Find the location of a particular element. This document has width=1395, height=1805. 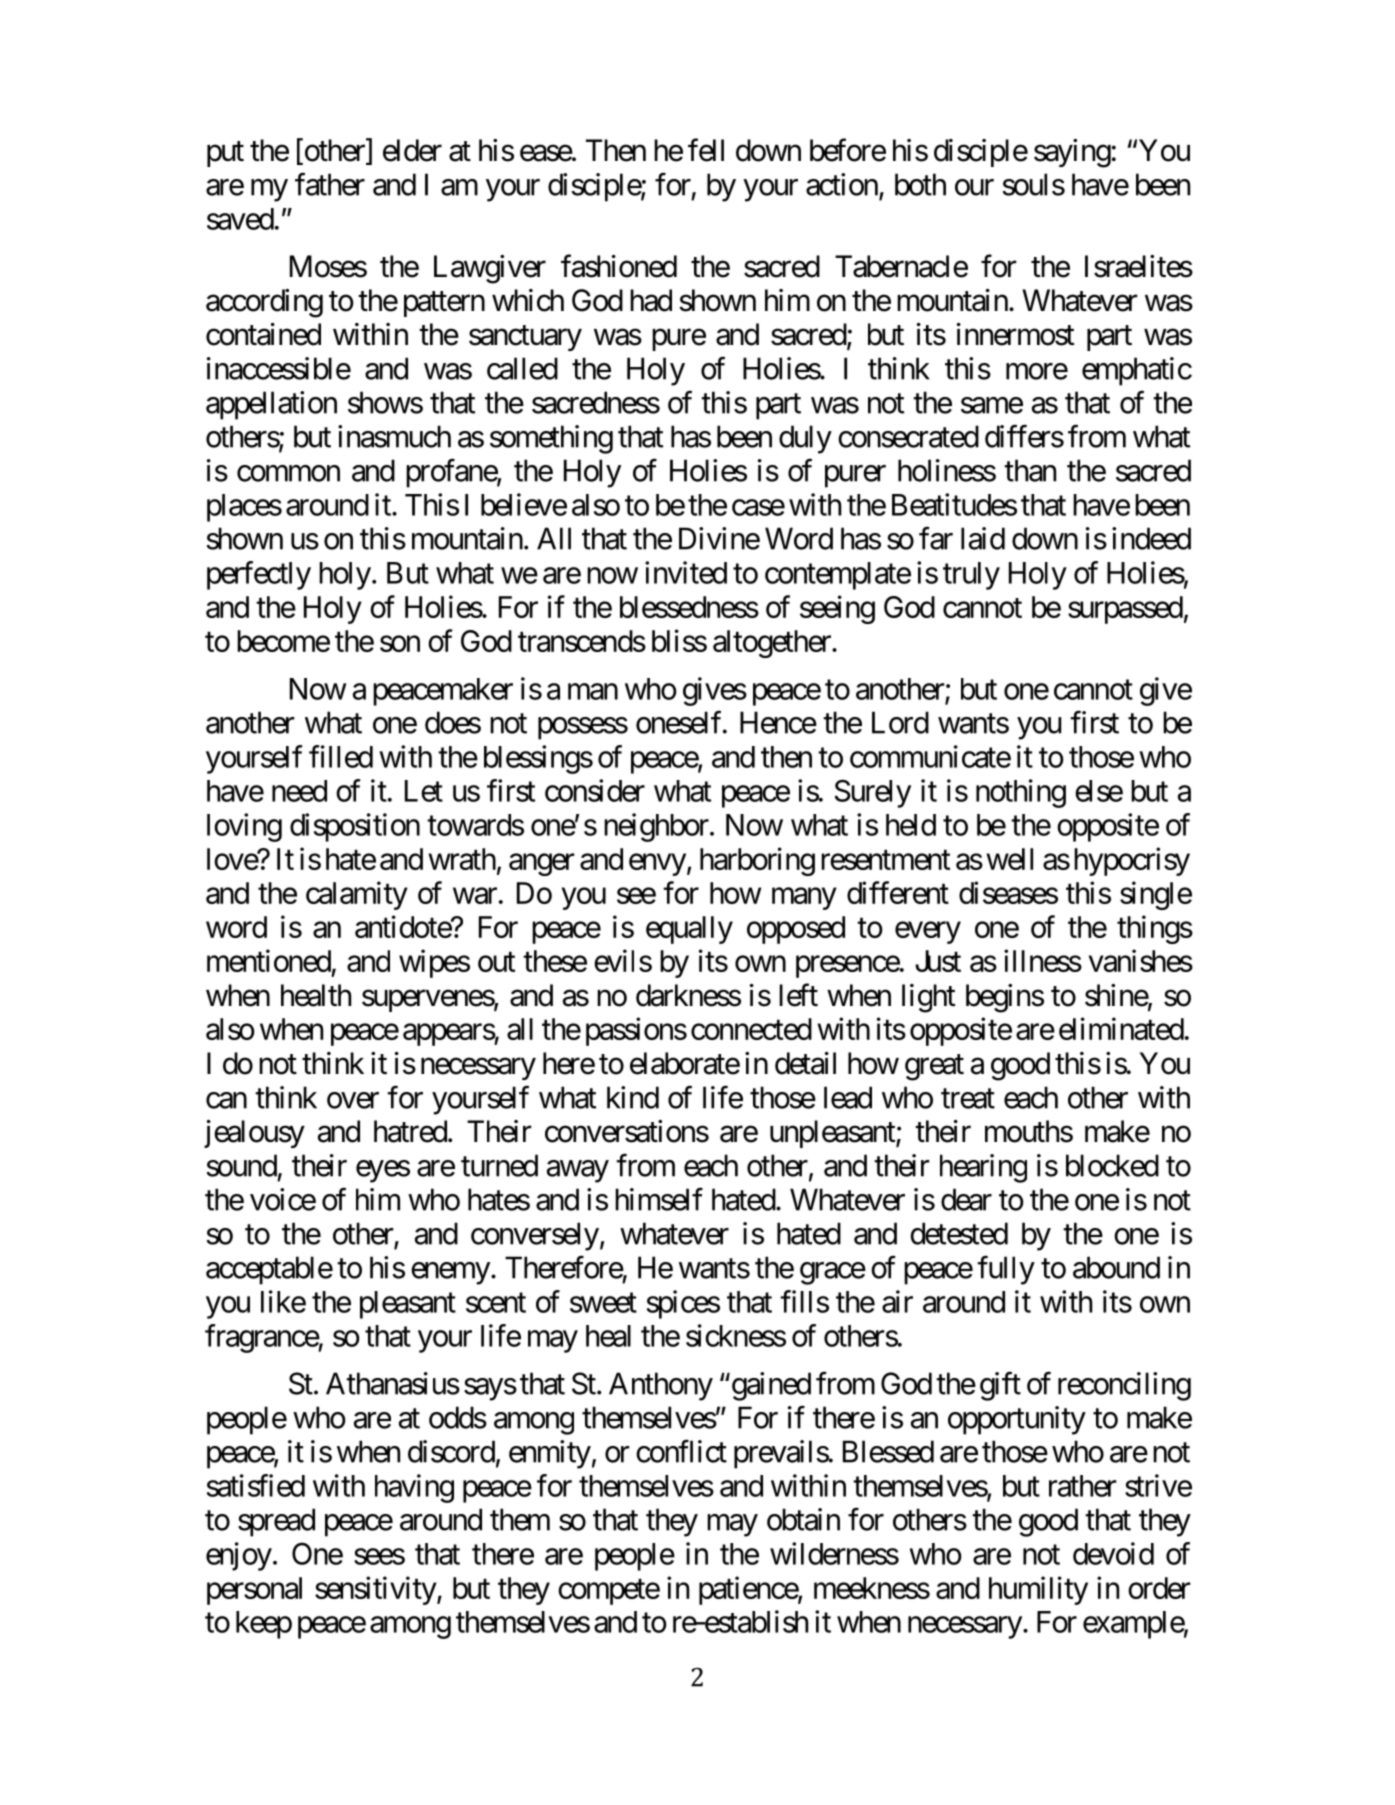

himself is located at coordinates (659, 1199).
